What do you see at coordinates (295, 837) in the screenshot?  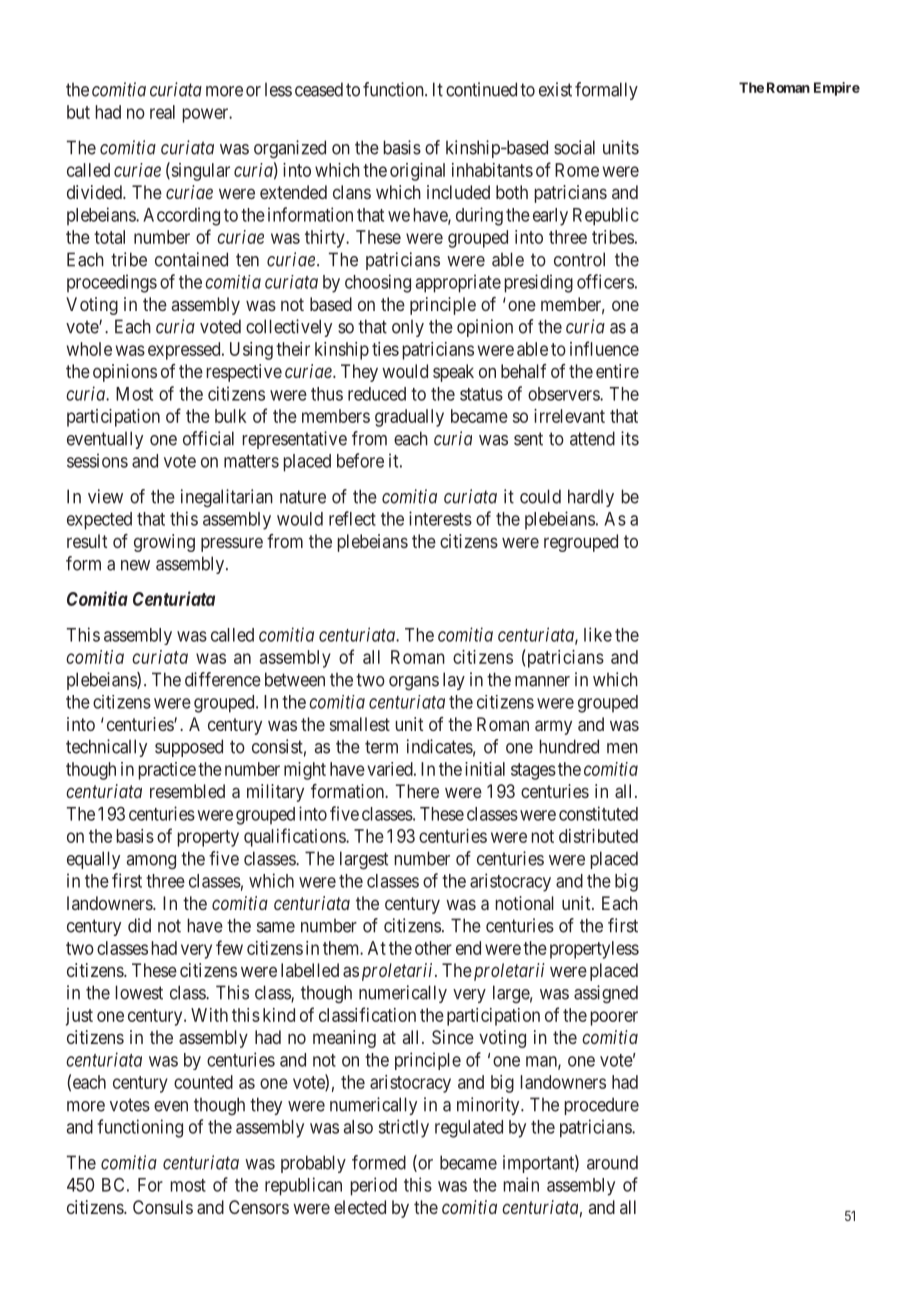 I see `qualifications` at bounding box center [295, 837].
